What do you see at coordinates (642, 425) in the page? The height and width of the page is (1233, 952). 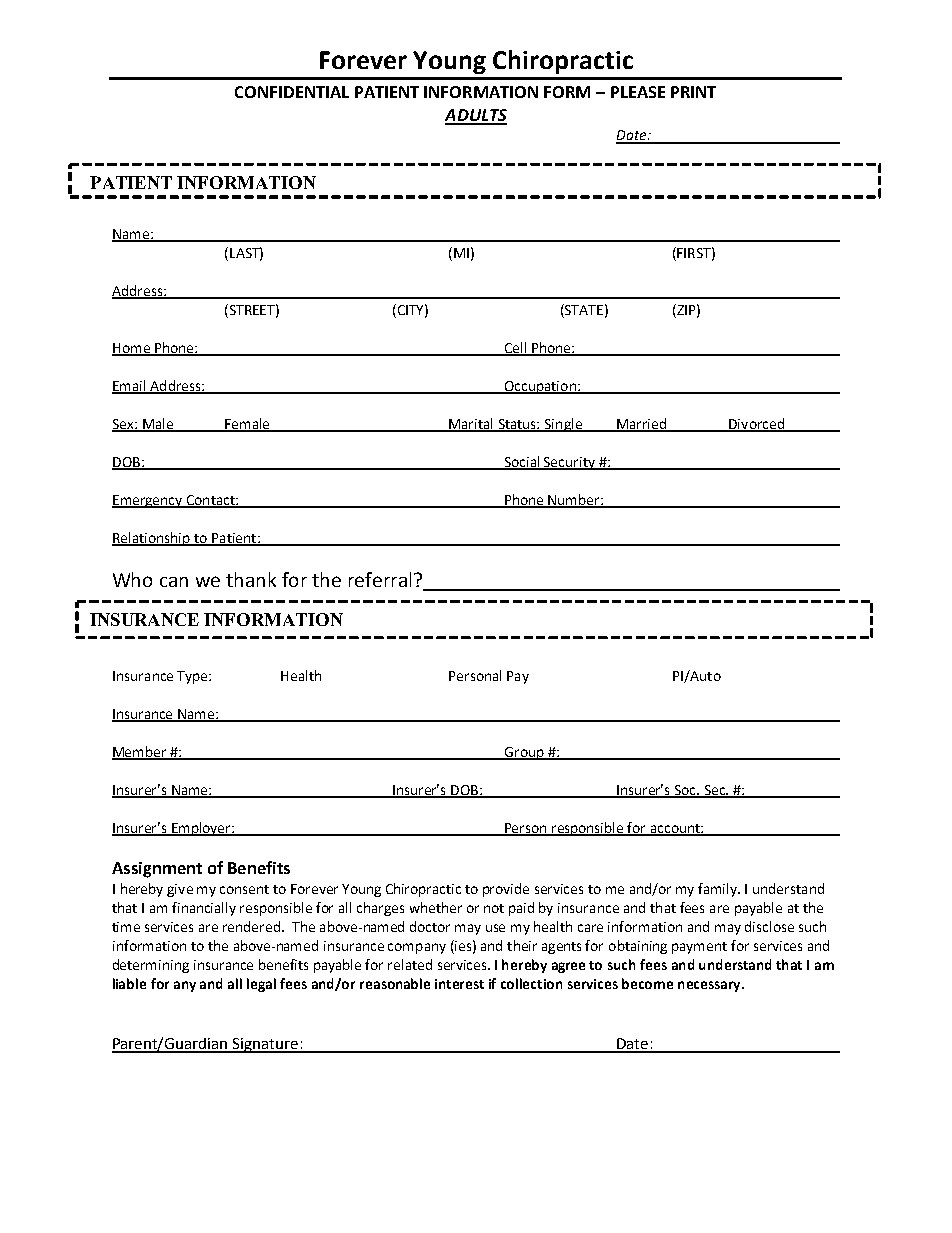 I see `Married` at bounding box center [642, 425].
